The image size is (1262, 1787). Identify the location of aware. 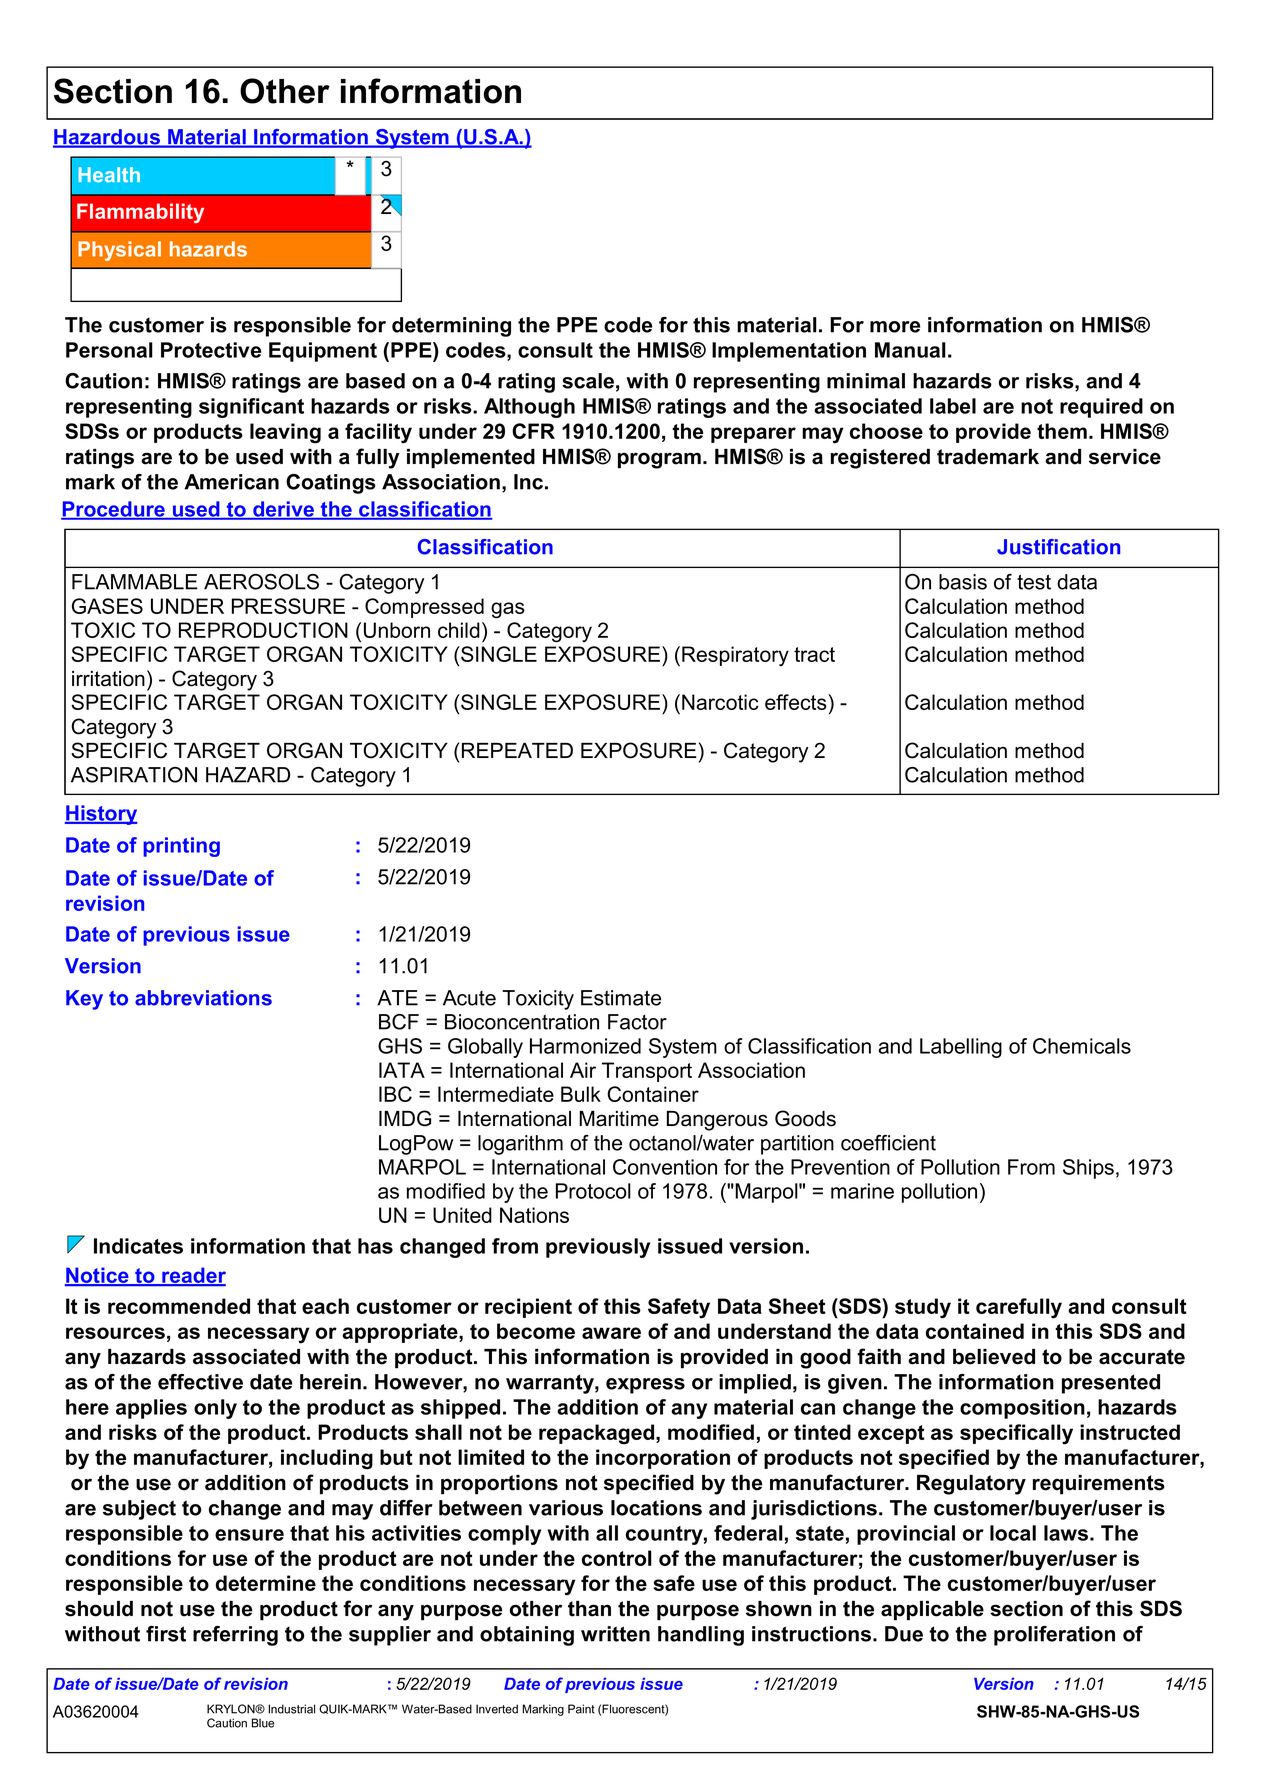
(611, 1333).
